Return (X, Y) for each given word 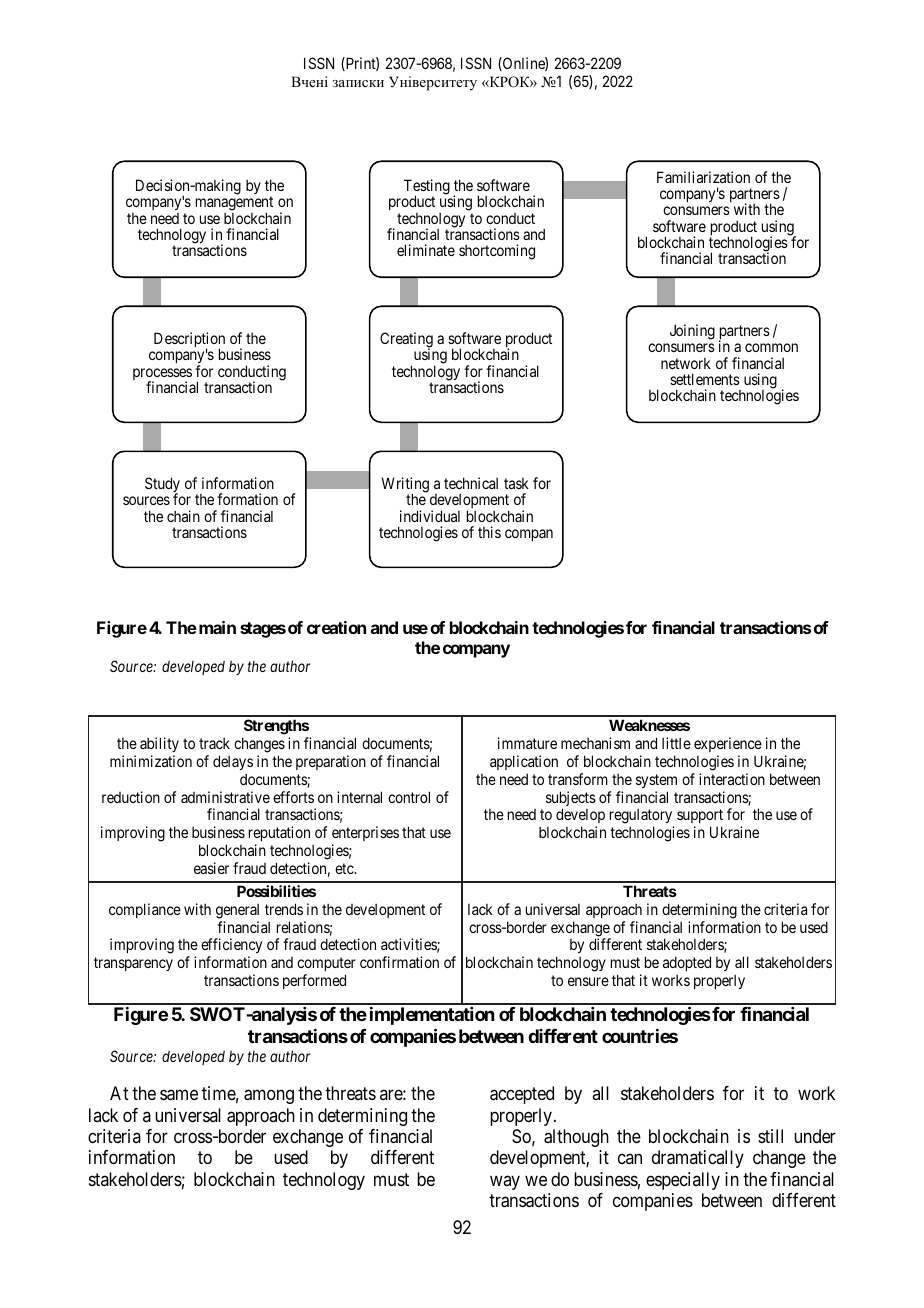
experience (728, 744)
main (216, 627)
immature (527, 743)
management (234, 205)
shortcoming (497, 252)
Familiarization (703, 177)
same (179, 1095)
